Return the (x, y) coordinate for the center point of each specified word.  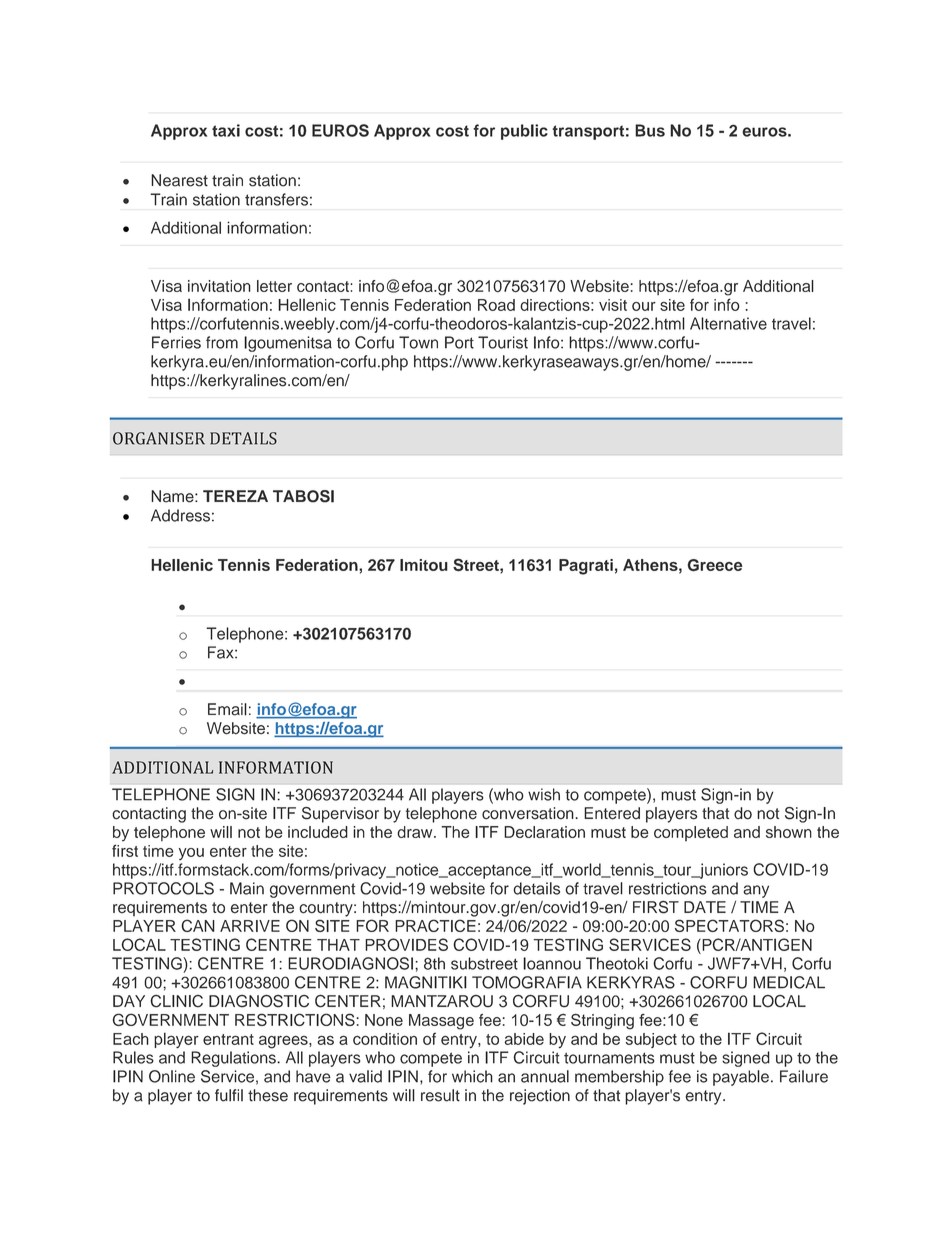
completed (691, 833)
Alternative (728, 323)
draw (416, 832)
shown (789, 832)
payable (741, 1078)
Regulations (234, 1059)
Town (418, 342)
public (524, 132)
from (222, 342)
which (472, 1076)
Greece (715, 565)
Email (227, 709)
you (191, 854)
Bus (650, 130)
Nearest (179, 180)
